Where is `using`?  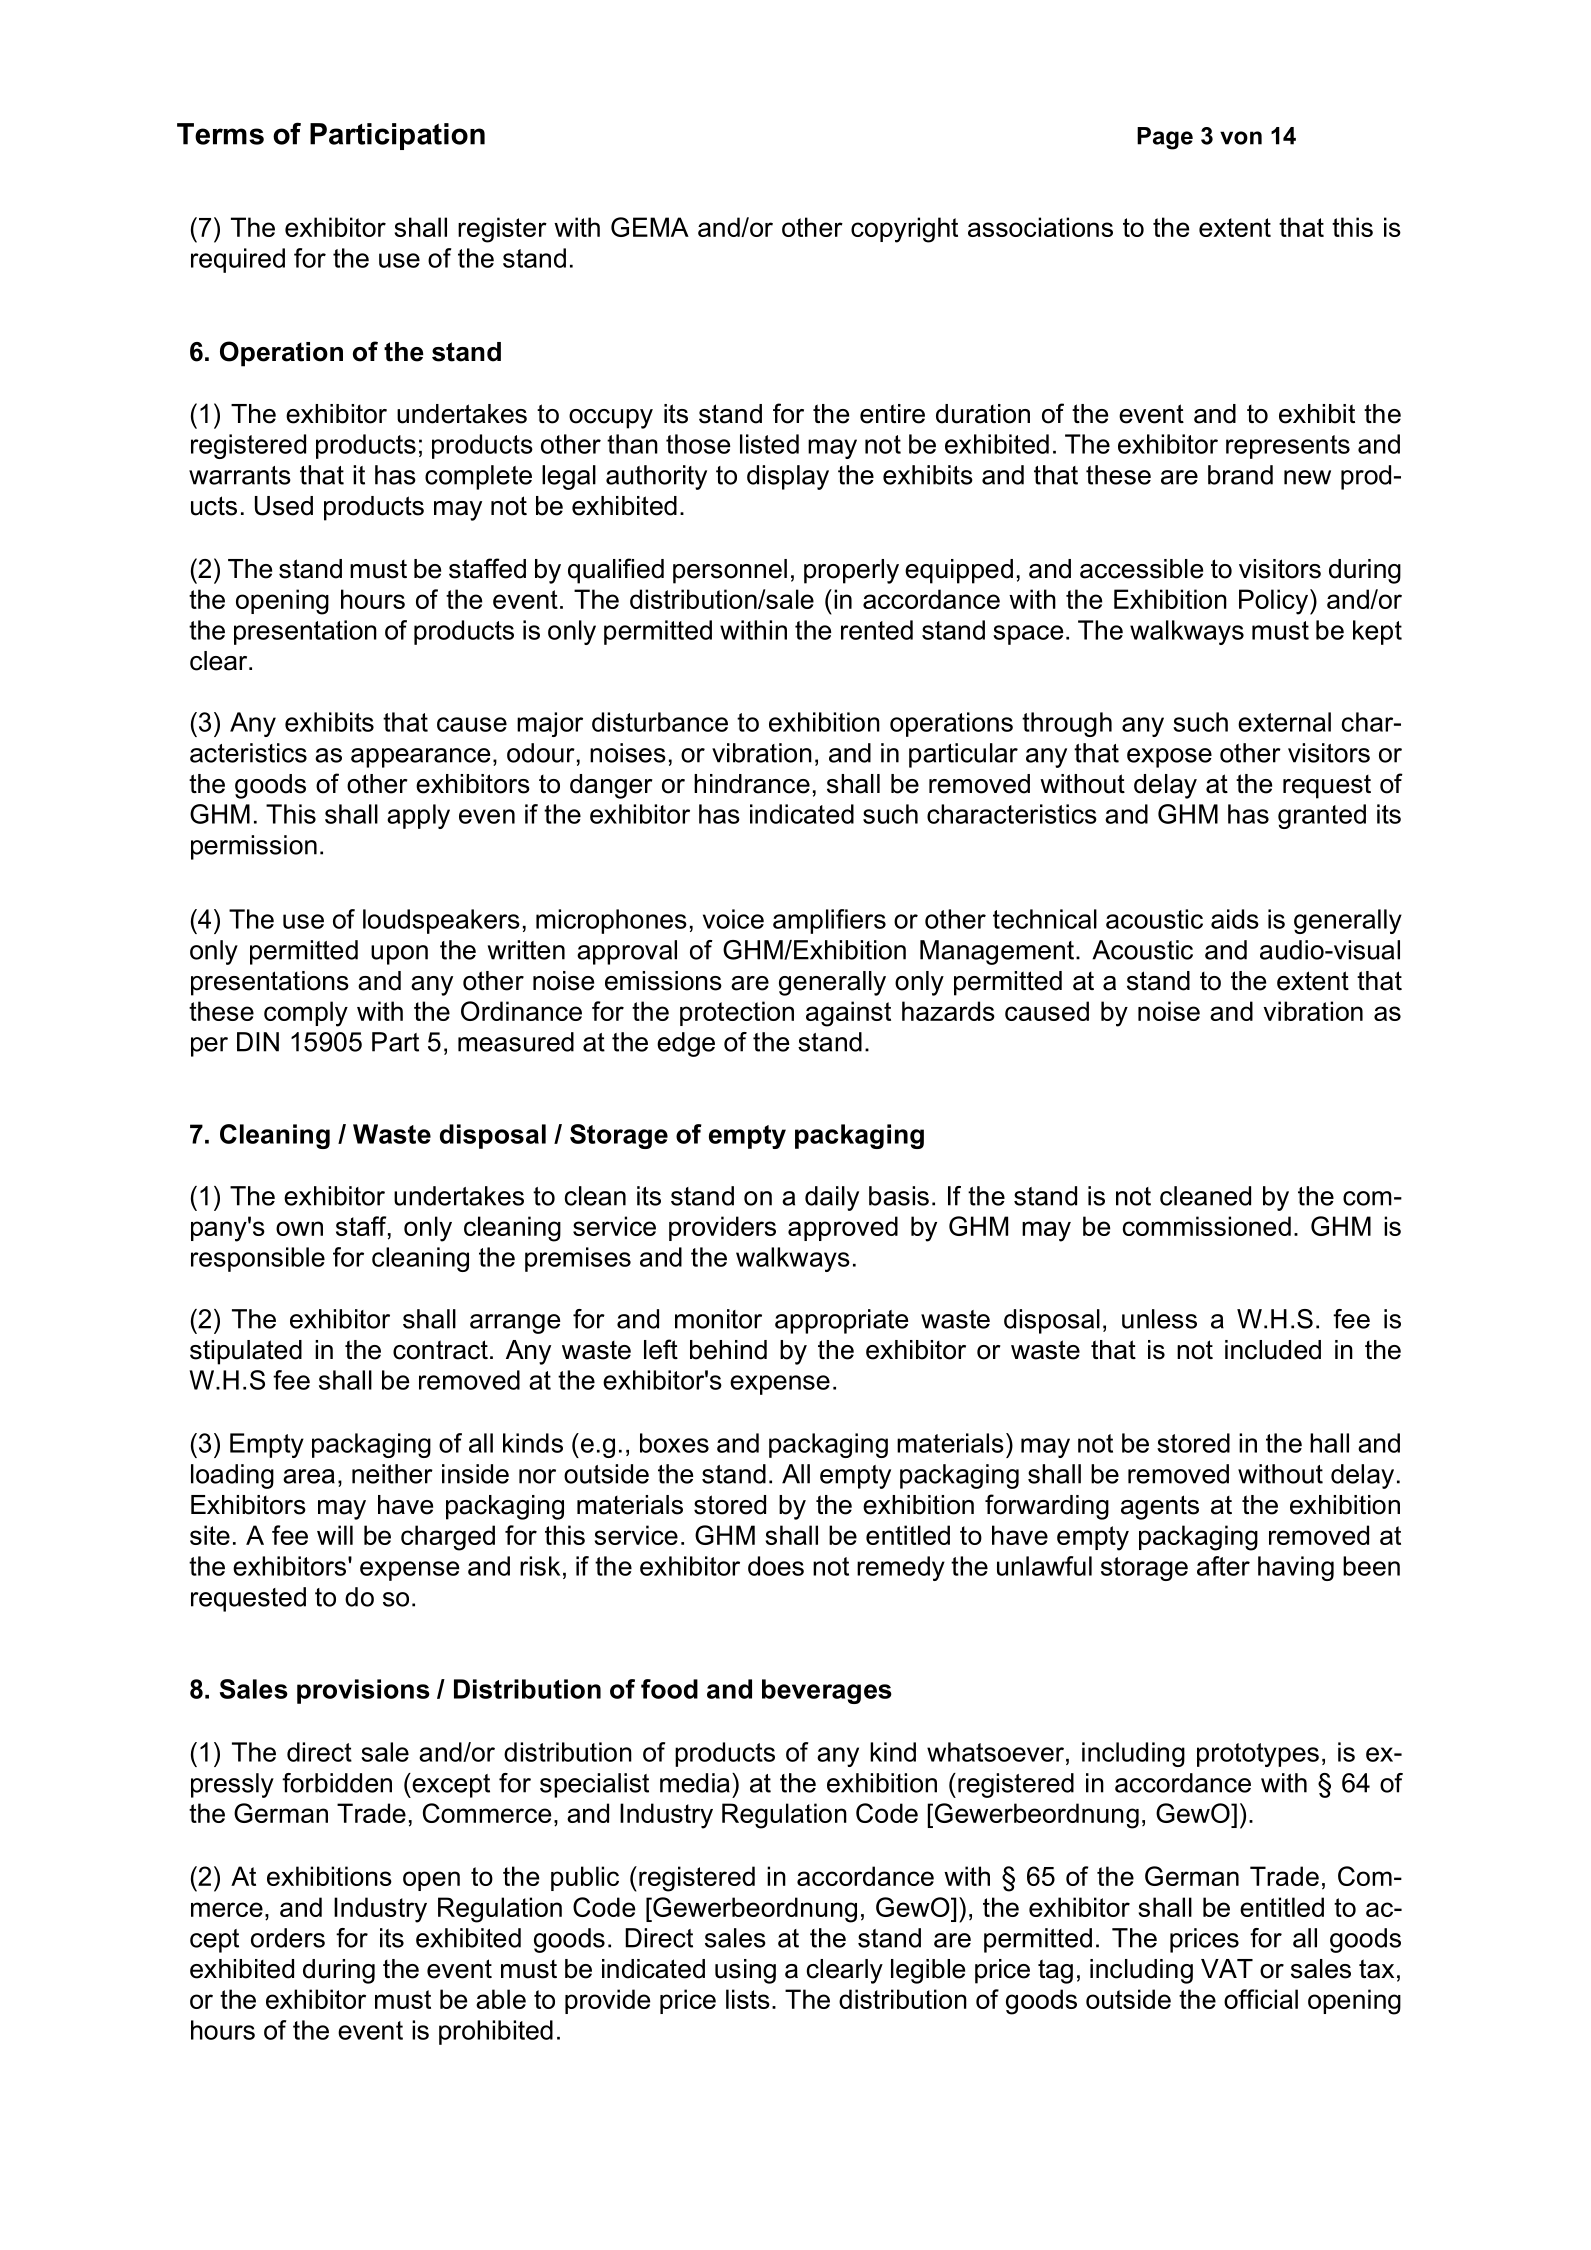
using is located at coordinates (745, 1971).
